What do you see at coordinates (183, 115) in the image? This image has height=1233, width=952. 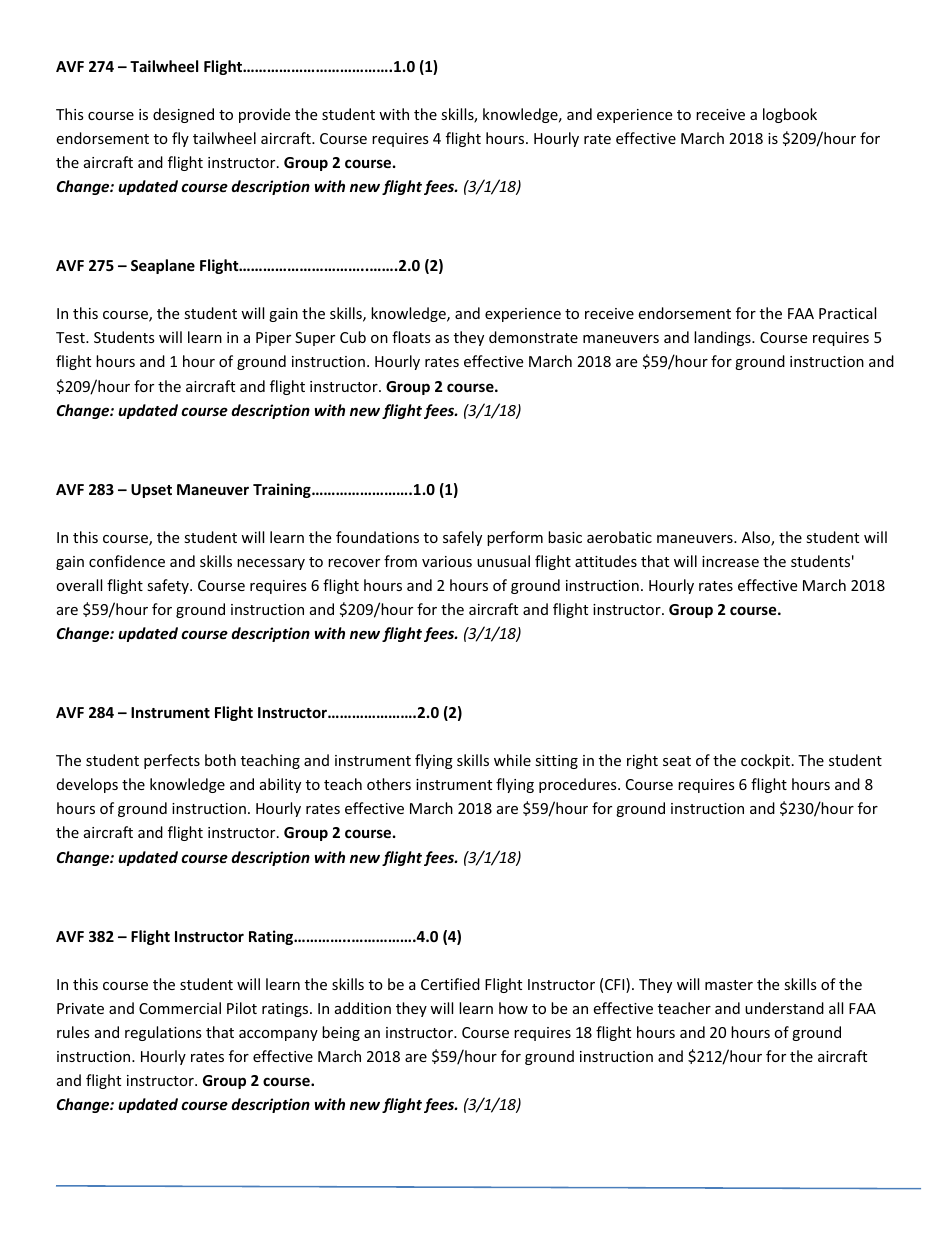 I see `designed` at bounding box center [183, 115].
